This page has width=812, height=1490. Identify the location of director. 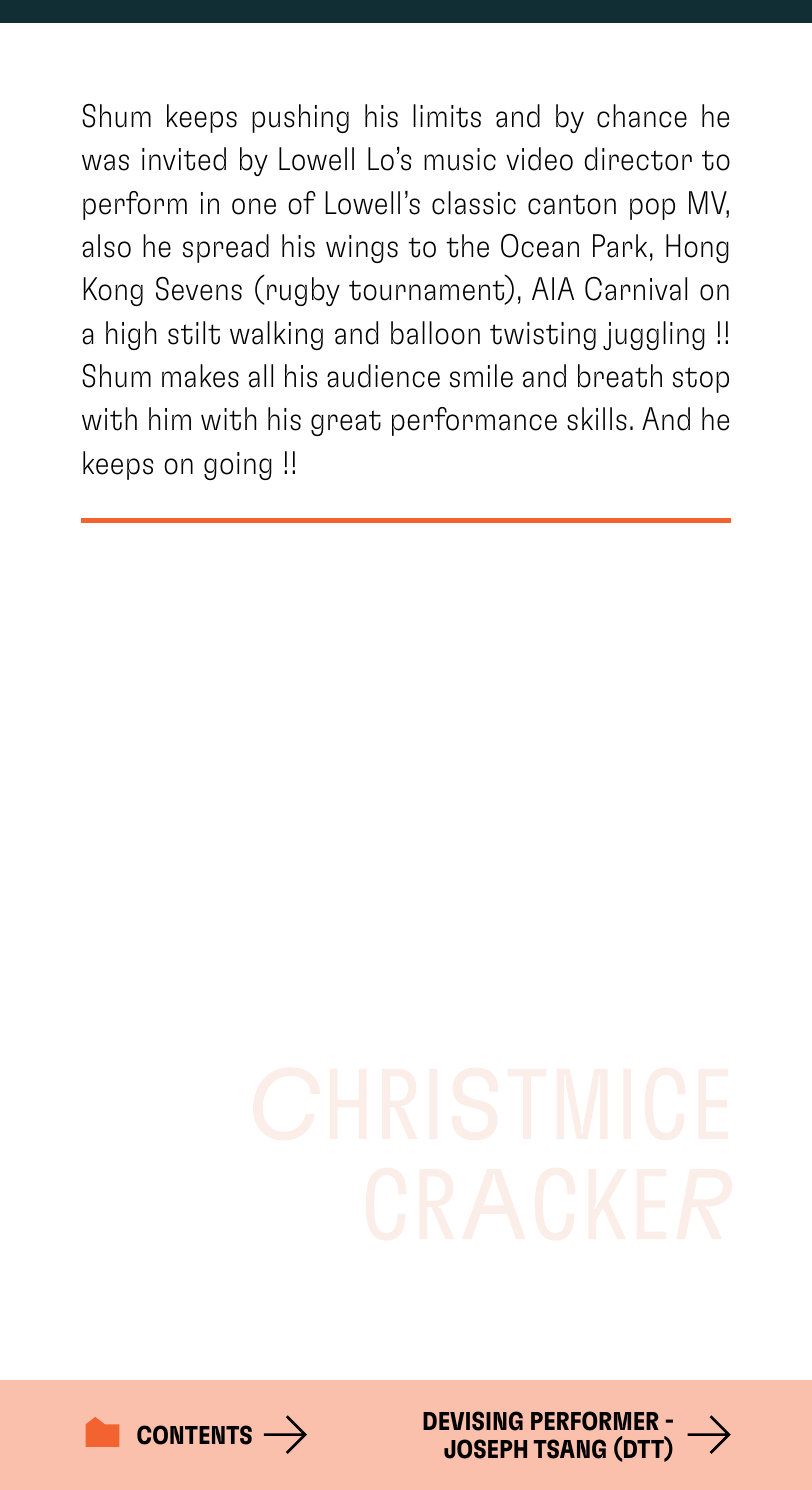
(638, 159).
